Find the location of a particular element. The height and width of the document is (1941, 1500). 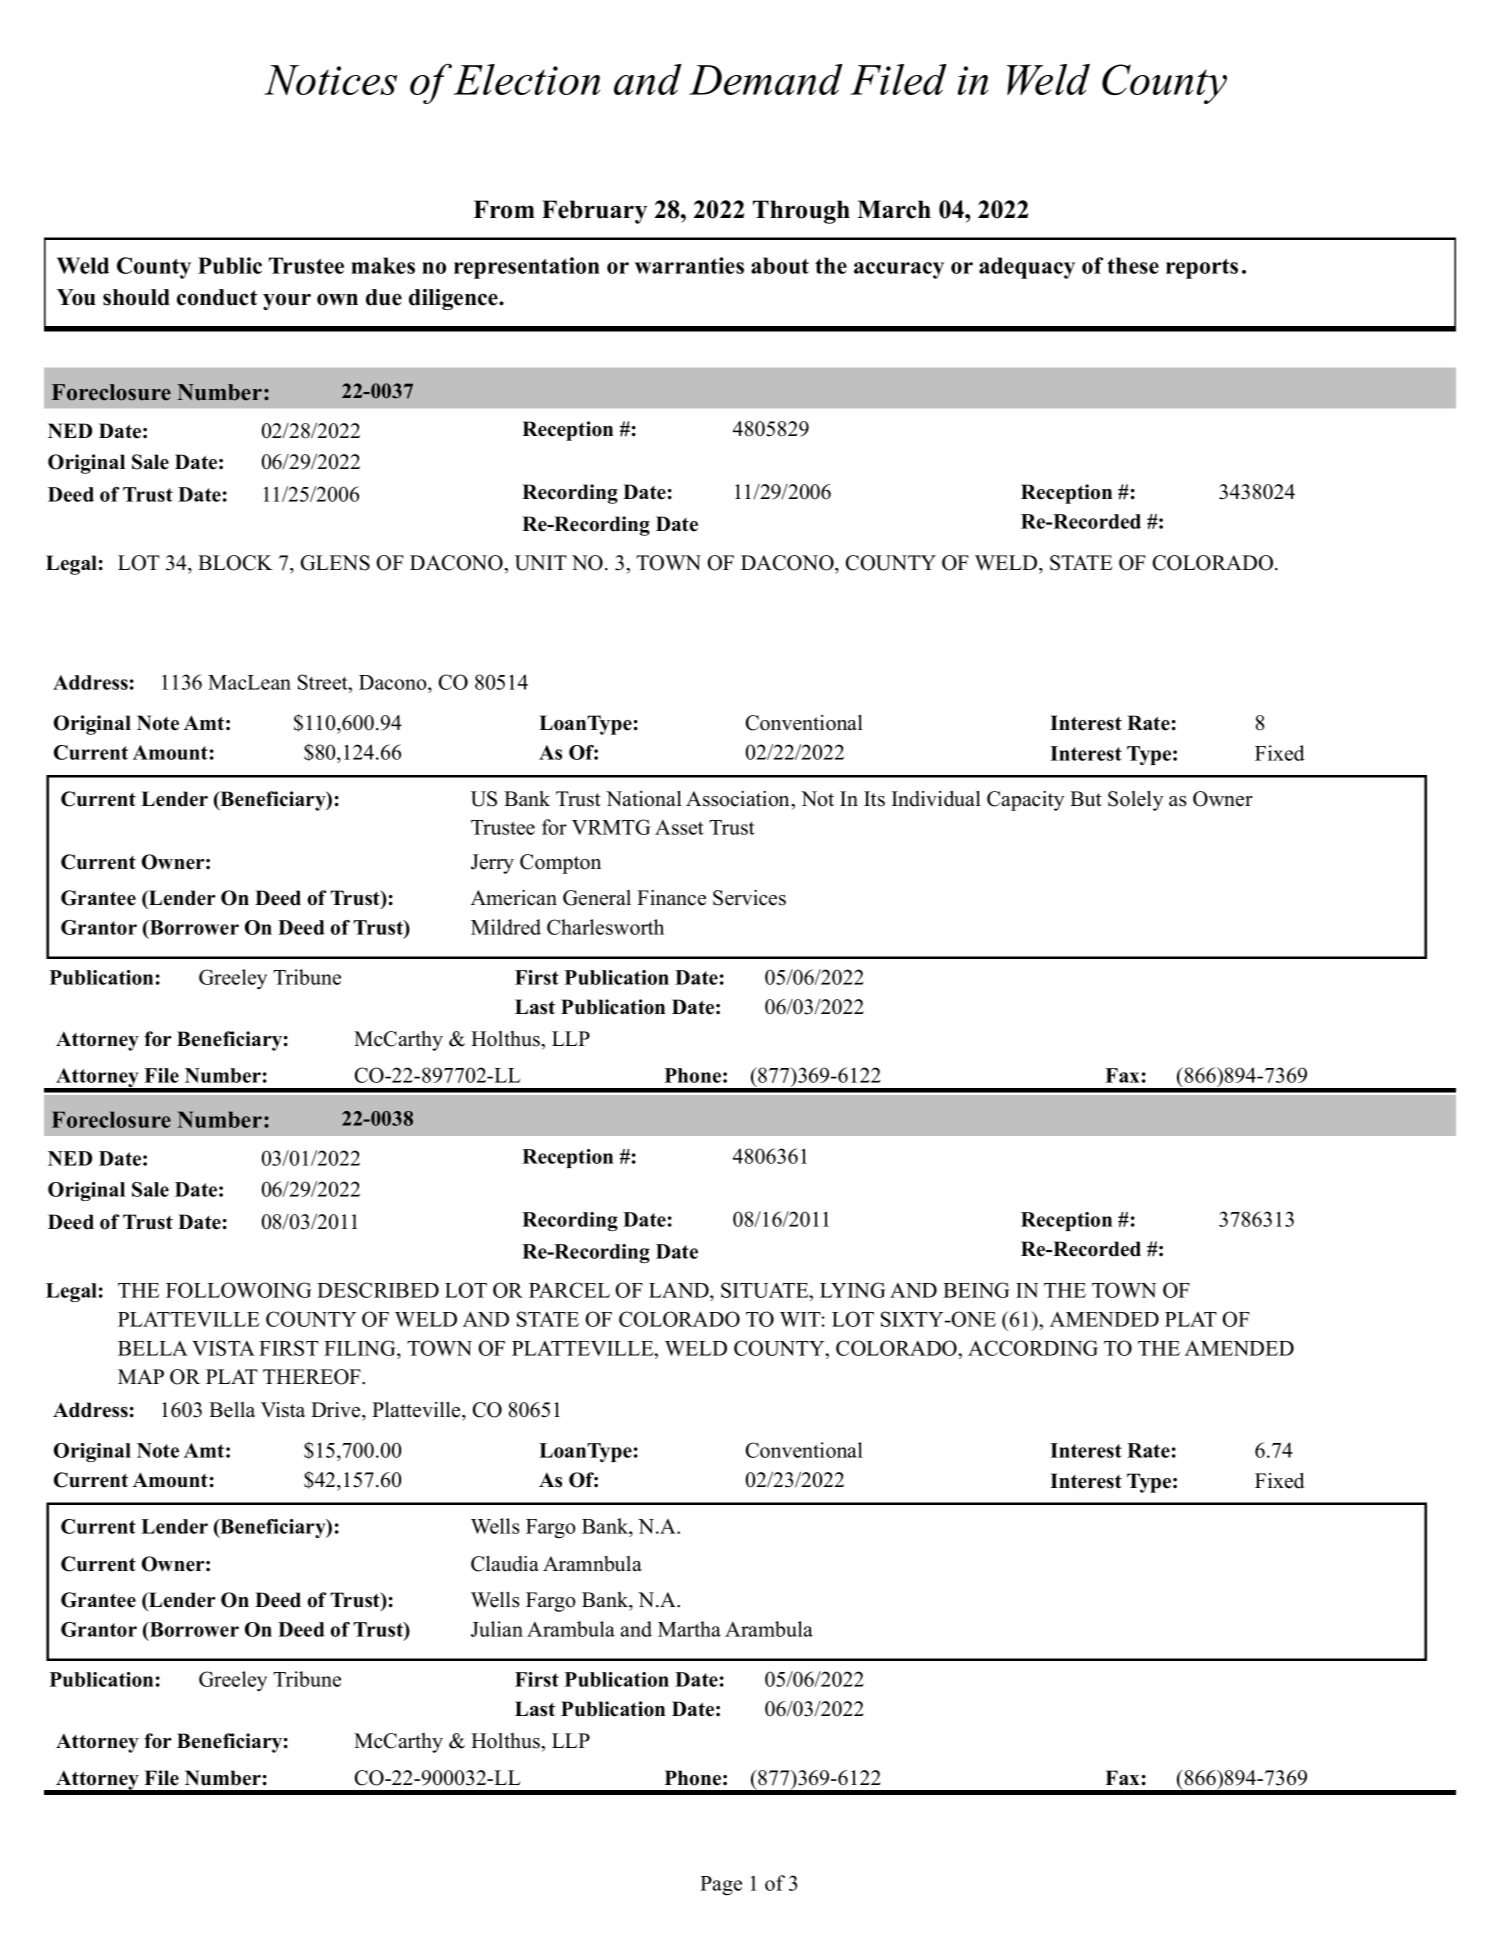

BEING is located at coordinates (976, 1290).
